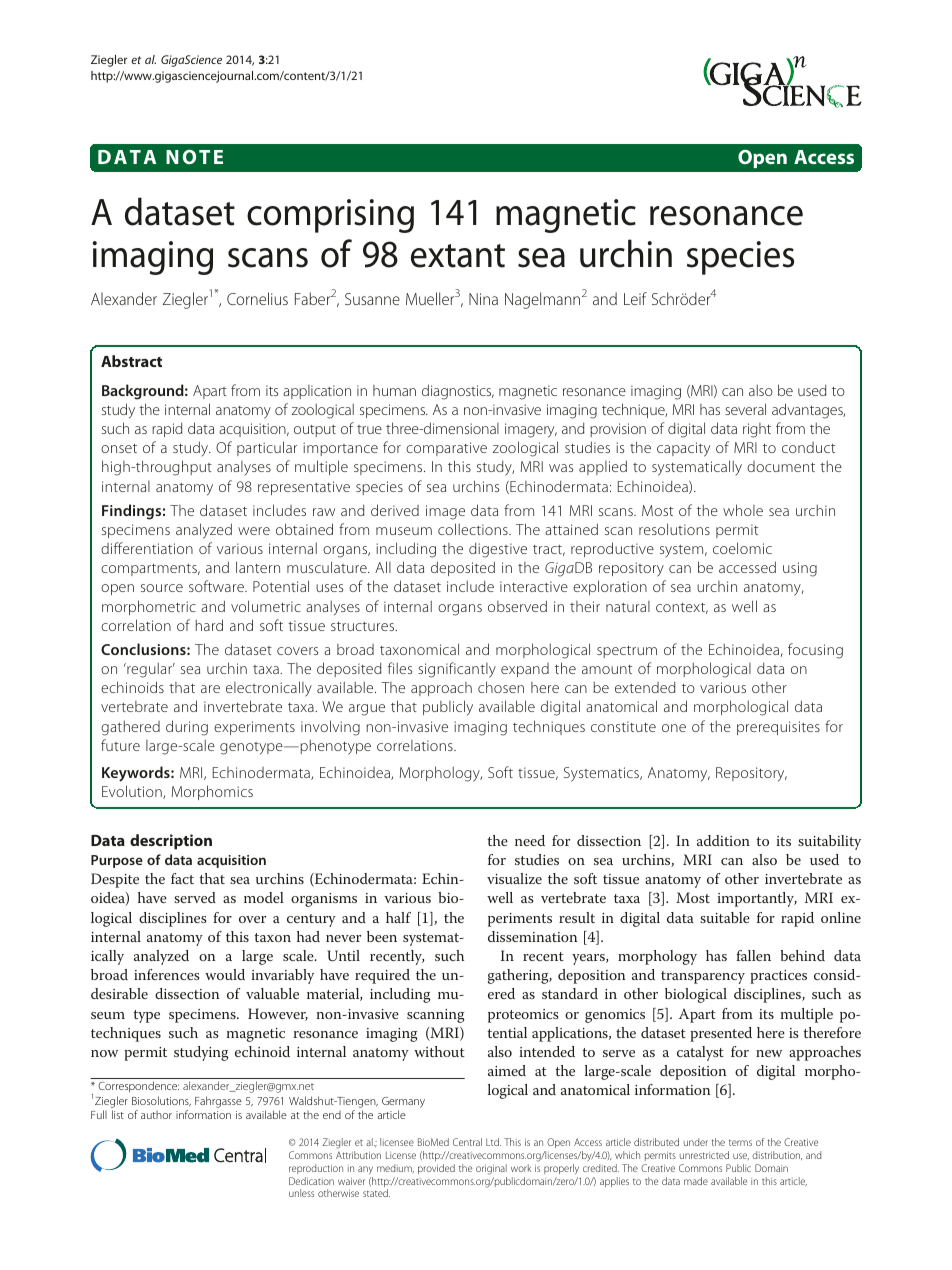  What do you see at coordinates (781, 466) in the screenshot?
I see `document` at bounding box center [781, 466].
